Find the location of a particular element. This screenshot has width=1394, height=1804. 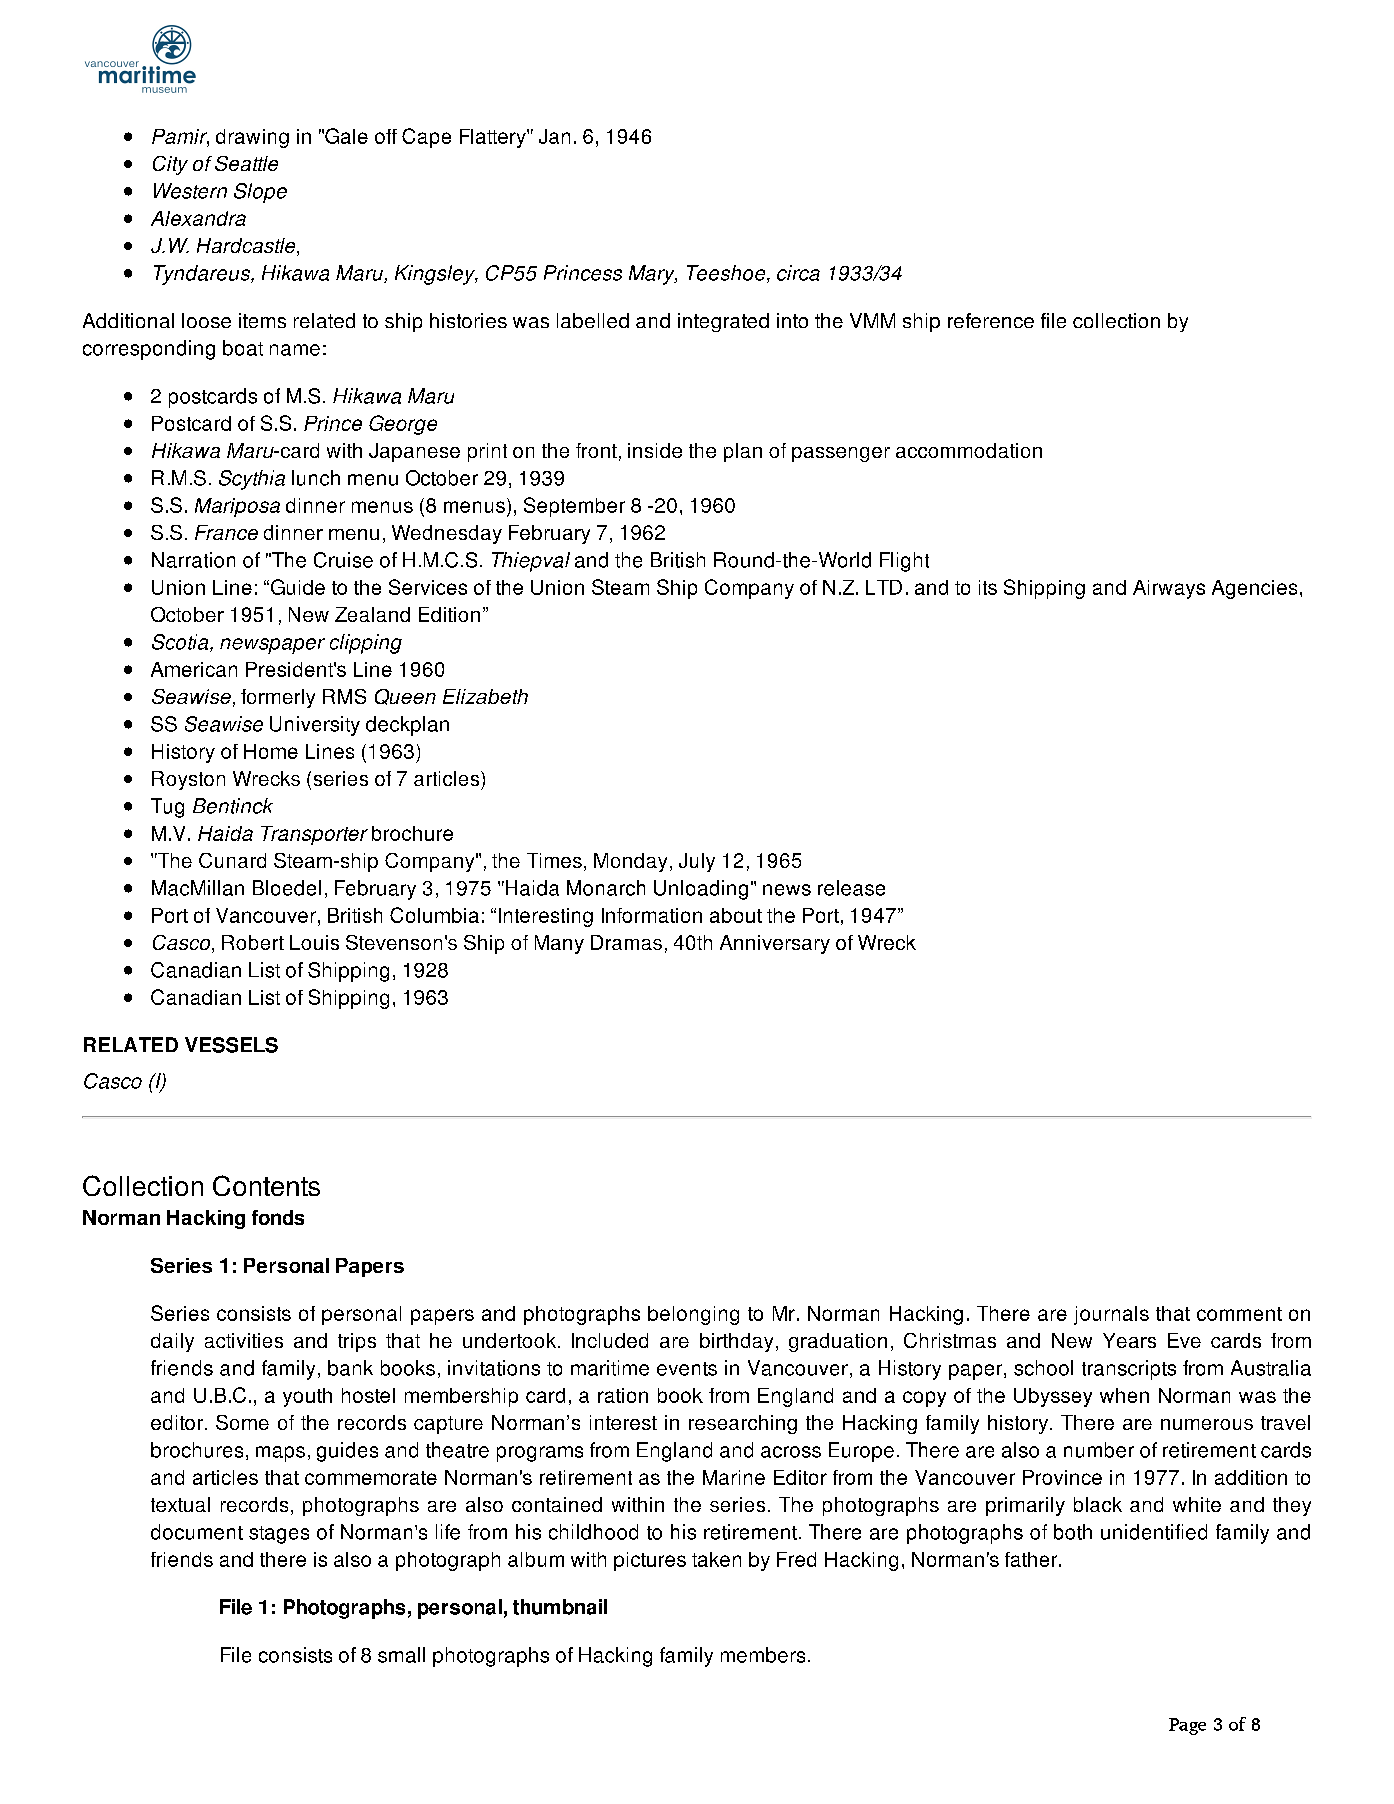

release is located at coordinates (851, 888).
